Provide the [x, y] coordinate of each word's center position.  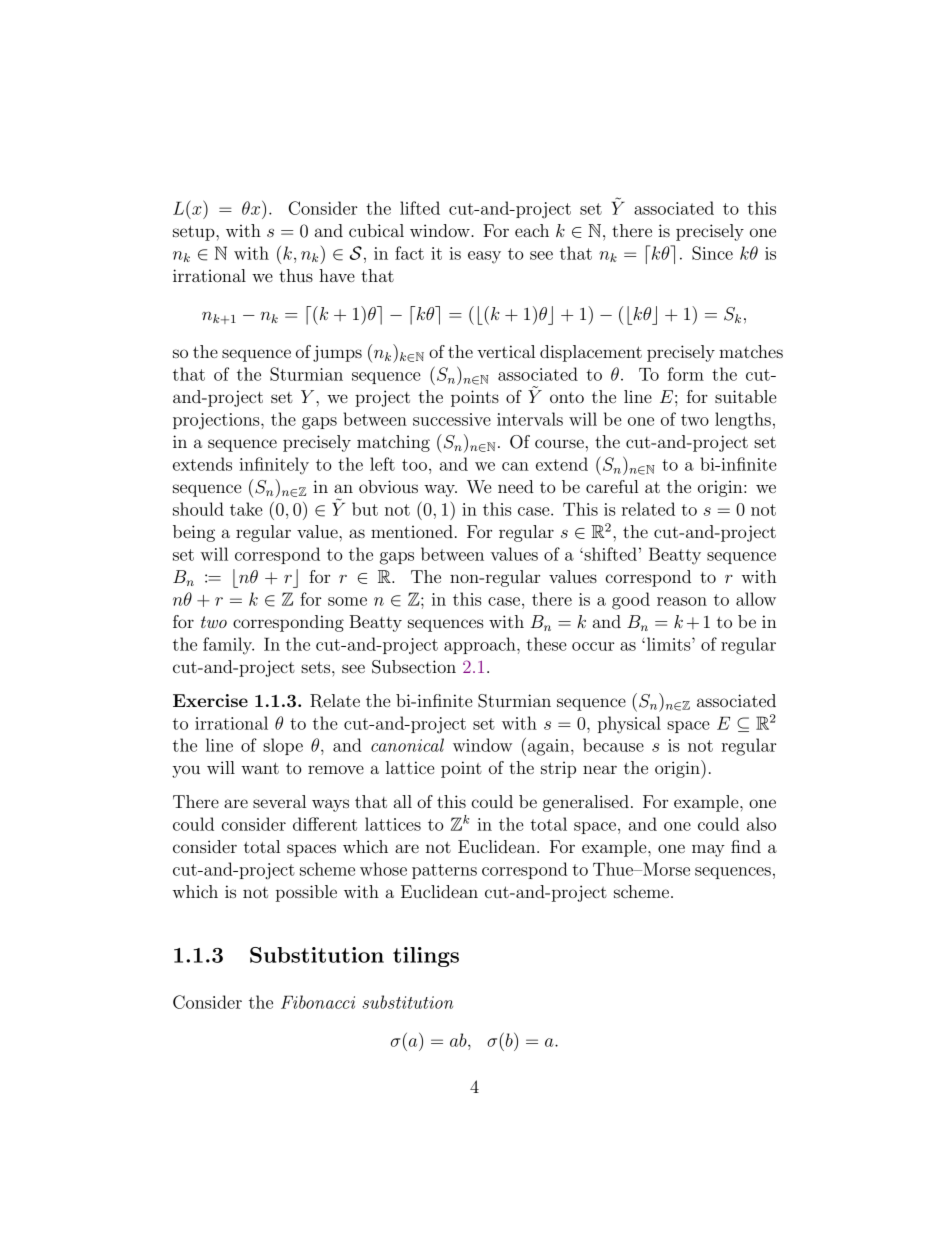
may [708, 850]
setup [195, 233]
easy [484, 257]
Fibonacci [318, 1002]
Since [712, 253]
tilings [426, 957]
